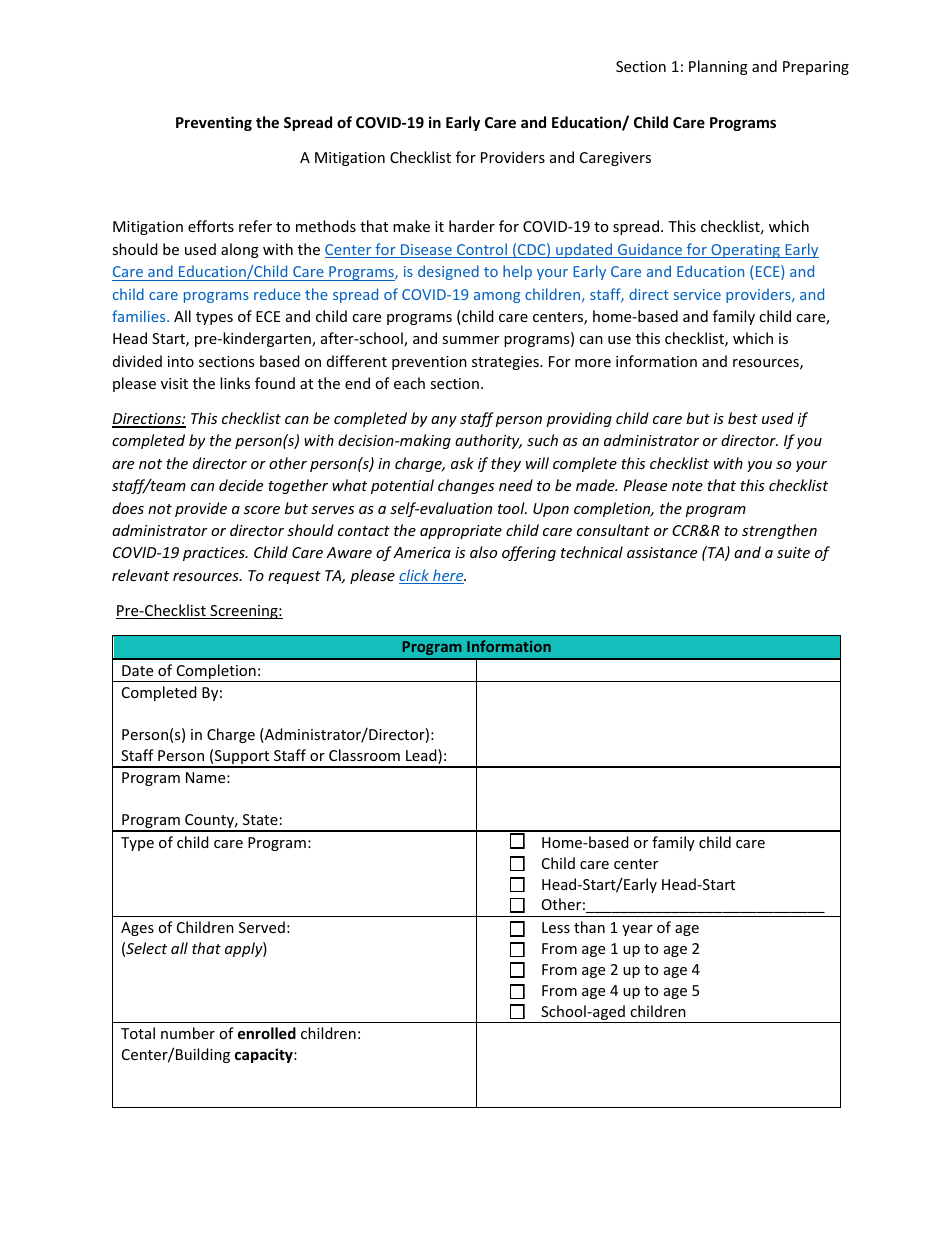 The height and width of the screenshot is (1233, 952). What do you see at coordinates (188, 1033) in the screenshot?
I see `number` at bounding box center [188, 1033].
